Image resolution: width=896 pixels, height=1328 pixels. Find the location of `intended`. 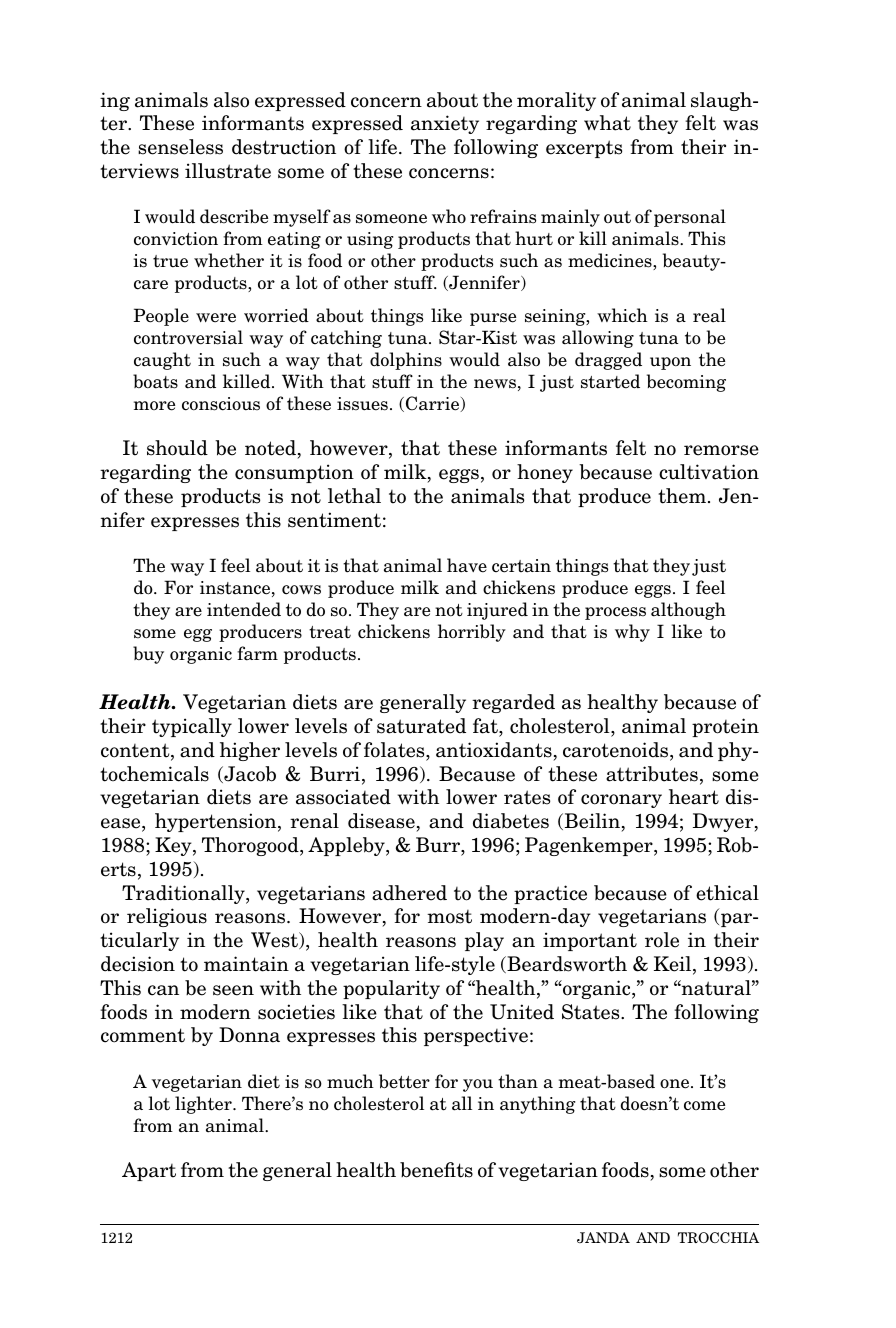

intended is located at coordinates (244, 609).
